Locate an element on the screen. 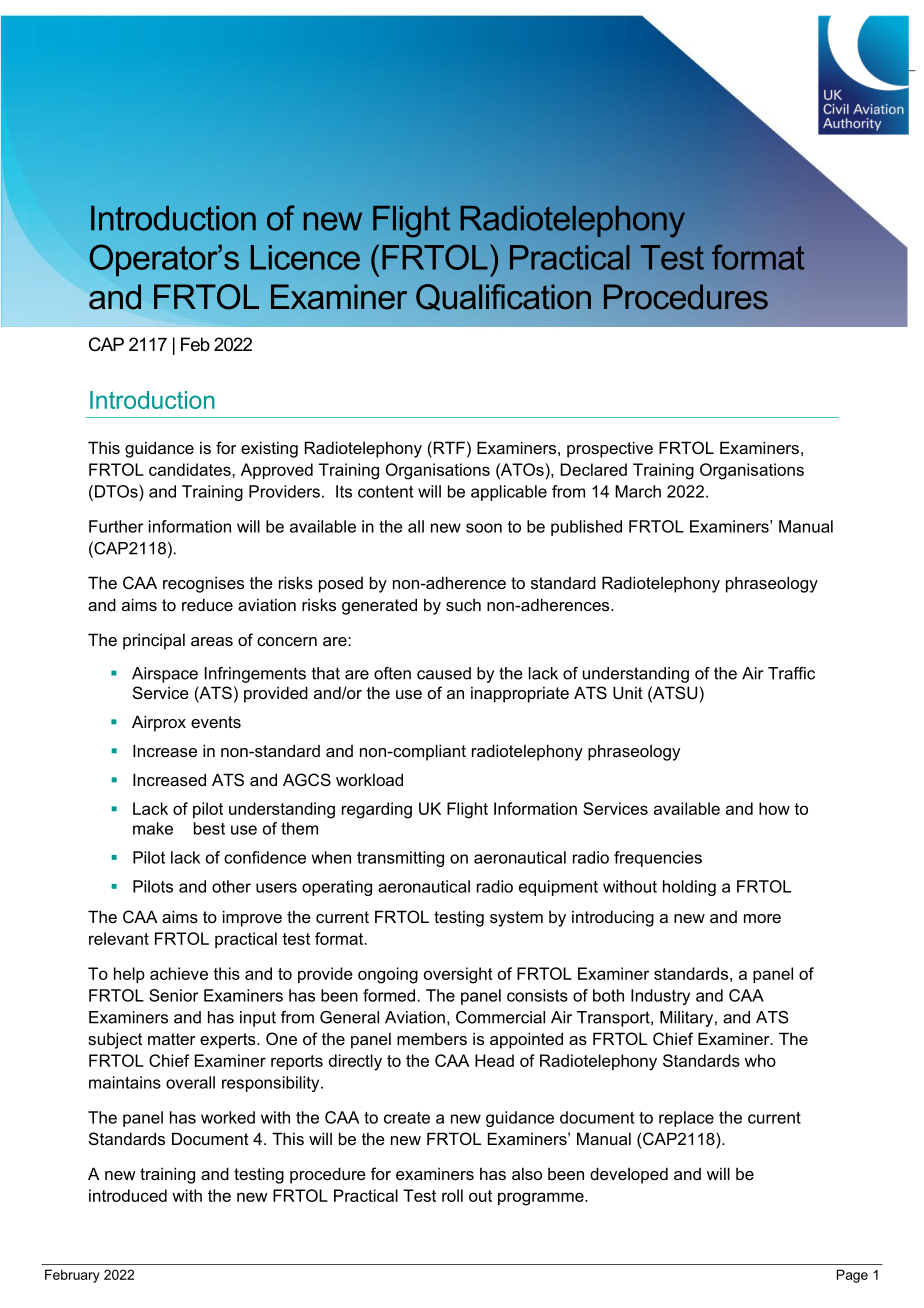  March is located at coordinates (638, 491).
